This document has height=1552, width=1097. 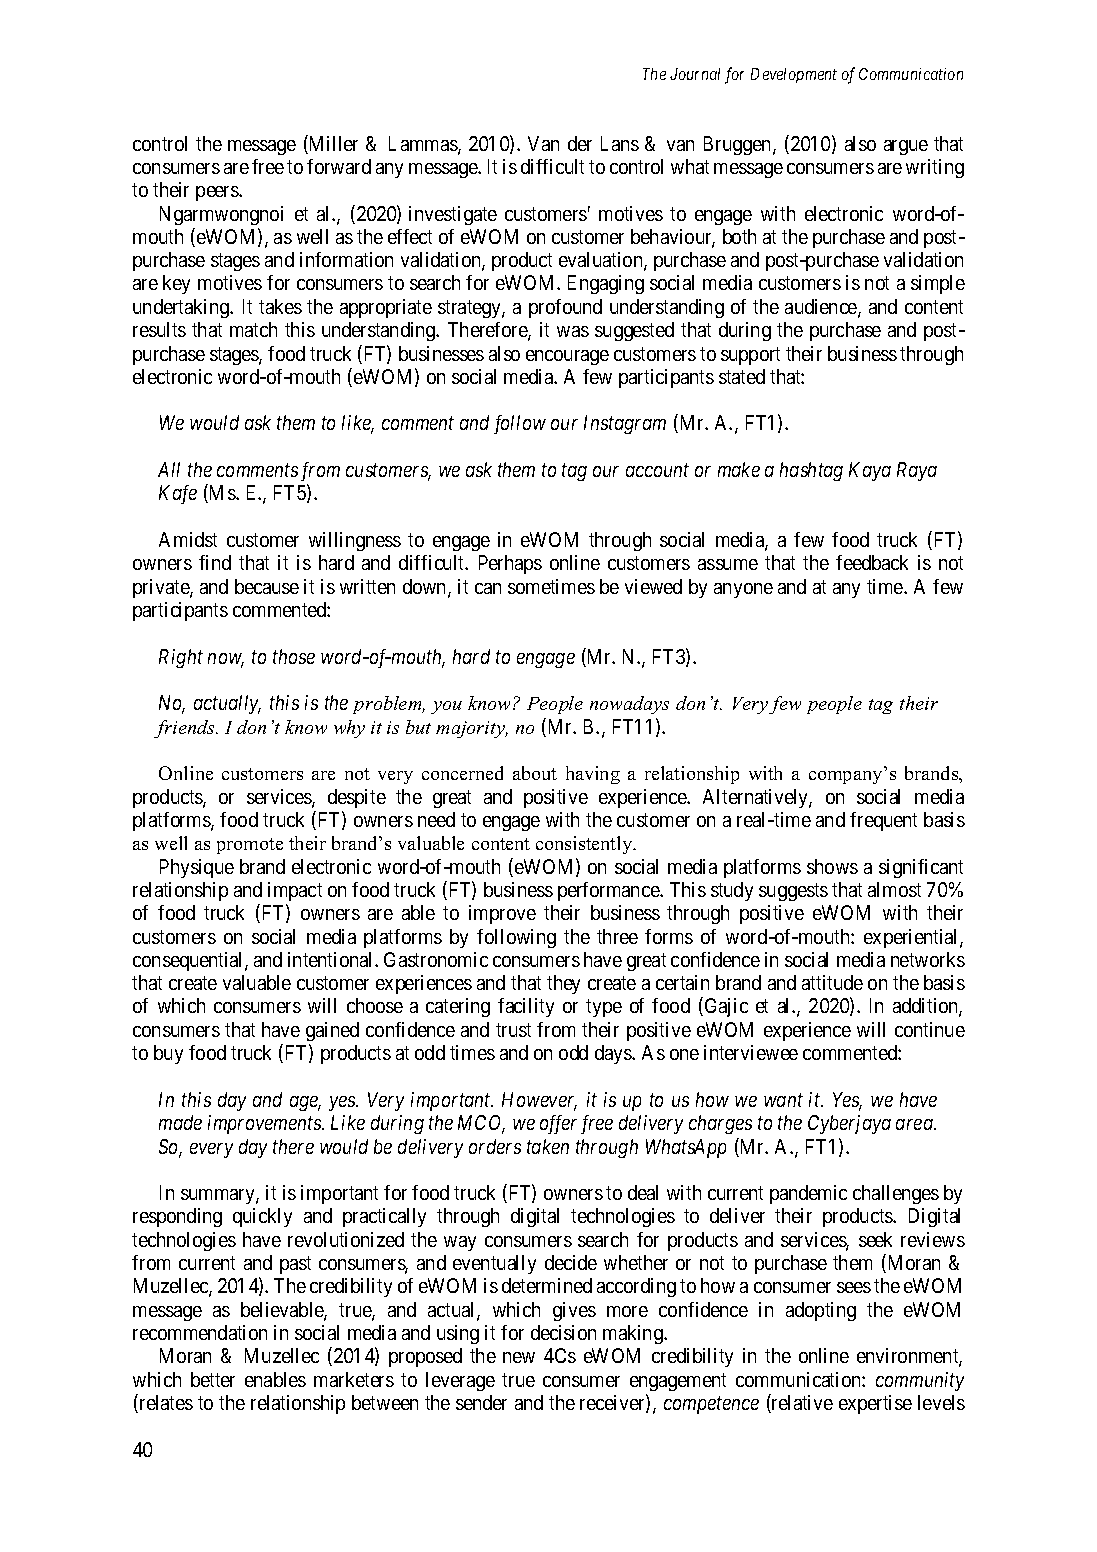 I want to click on better, so click(x=213, y=1379).
